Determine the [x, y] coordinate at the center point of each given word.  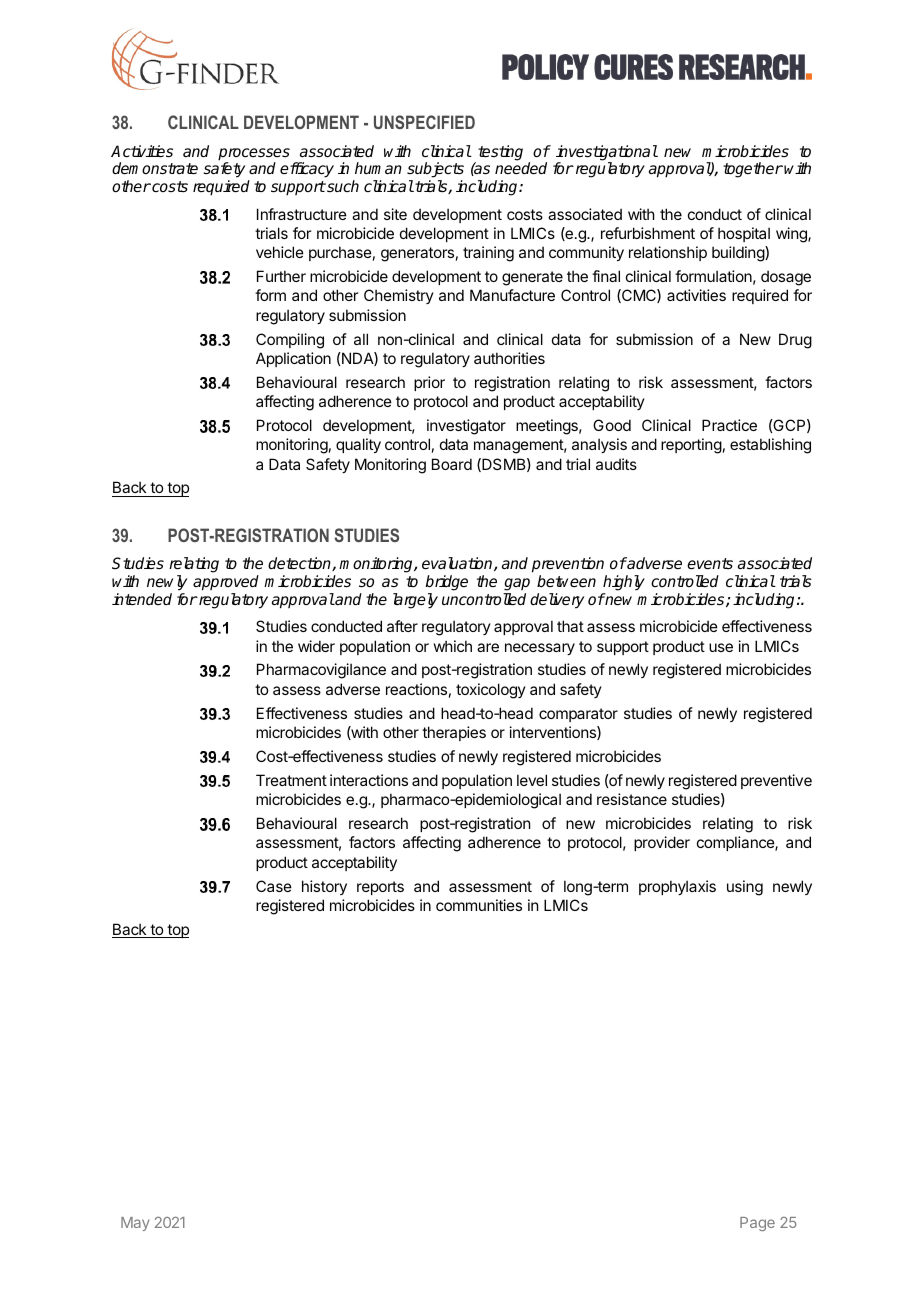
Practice [729, 425]
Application [293, 359]
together [753, 170]
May [135, 1224]
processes [254, 155]
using [745, 888]
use [721, 647]
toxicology [491, 691]
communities [479, 905]
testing [500, 153]
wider [316, 646]
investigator [466, 427]
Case [274, 886]
